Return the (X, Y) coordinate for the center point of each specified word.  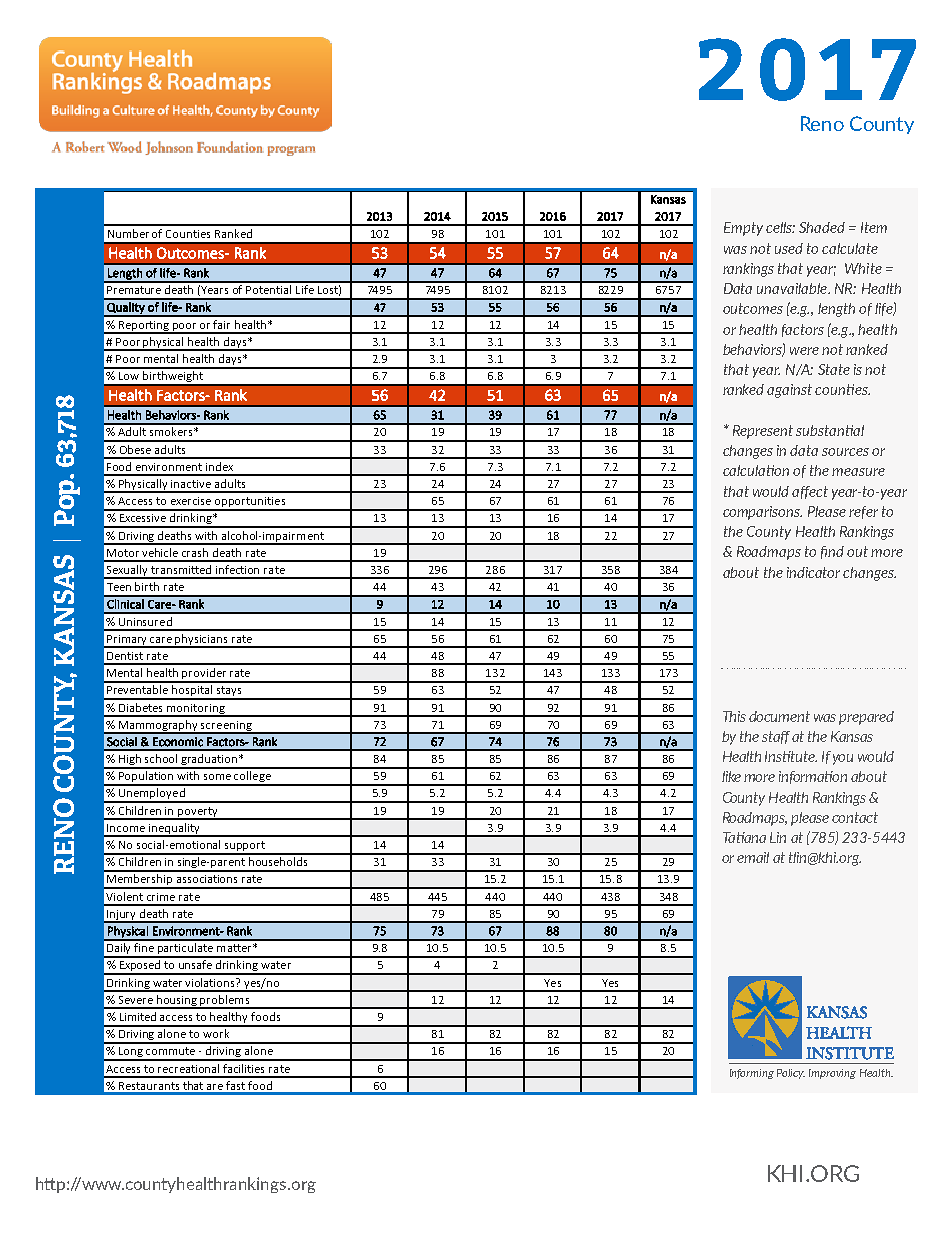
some (217, 777)
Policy (791, 1074)
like (731, 776)
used (789, 248)
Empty (743, 229)
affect (810, 492)
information (813, 777)
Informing (752, 1074)
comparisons (762, 513)
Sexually (128, 572)
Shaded (822, 227)
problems (225, 1002)
